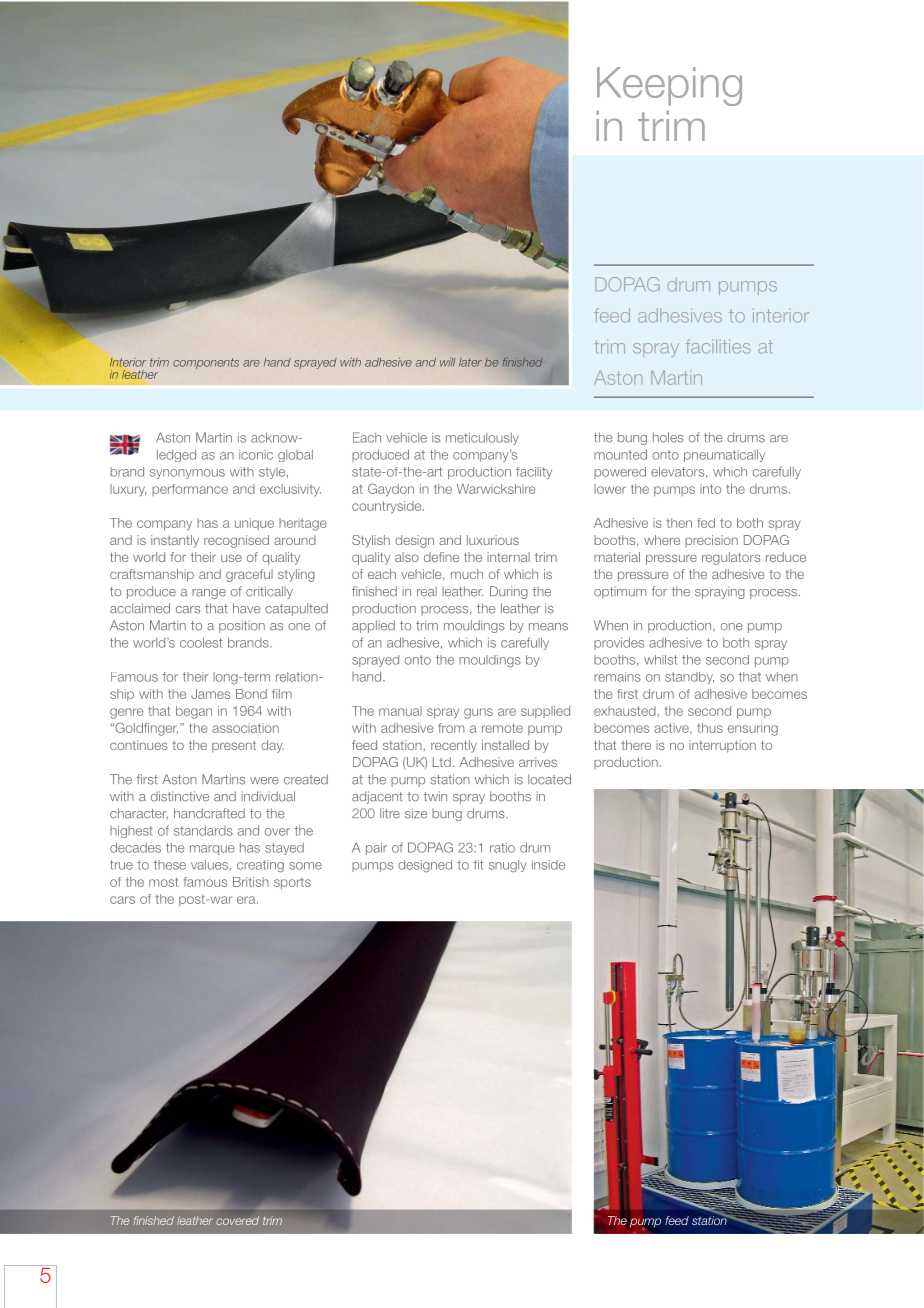 The image size is (924, 1308). What do you see at coordinates (448, 362) in the page?
I see `will` at bounding box center [448, 362].
